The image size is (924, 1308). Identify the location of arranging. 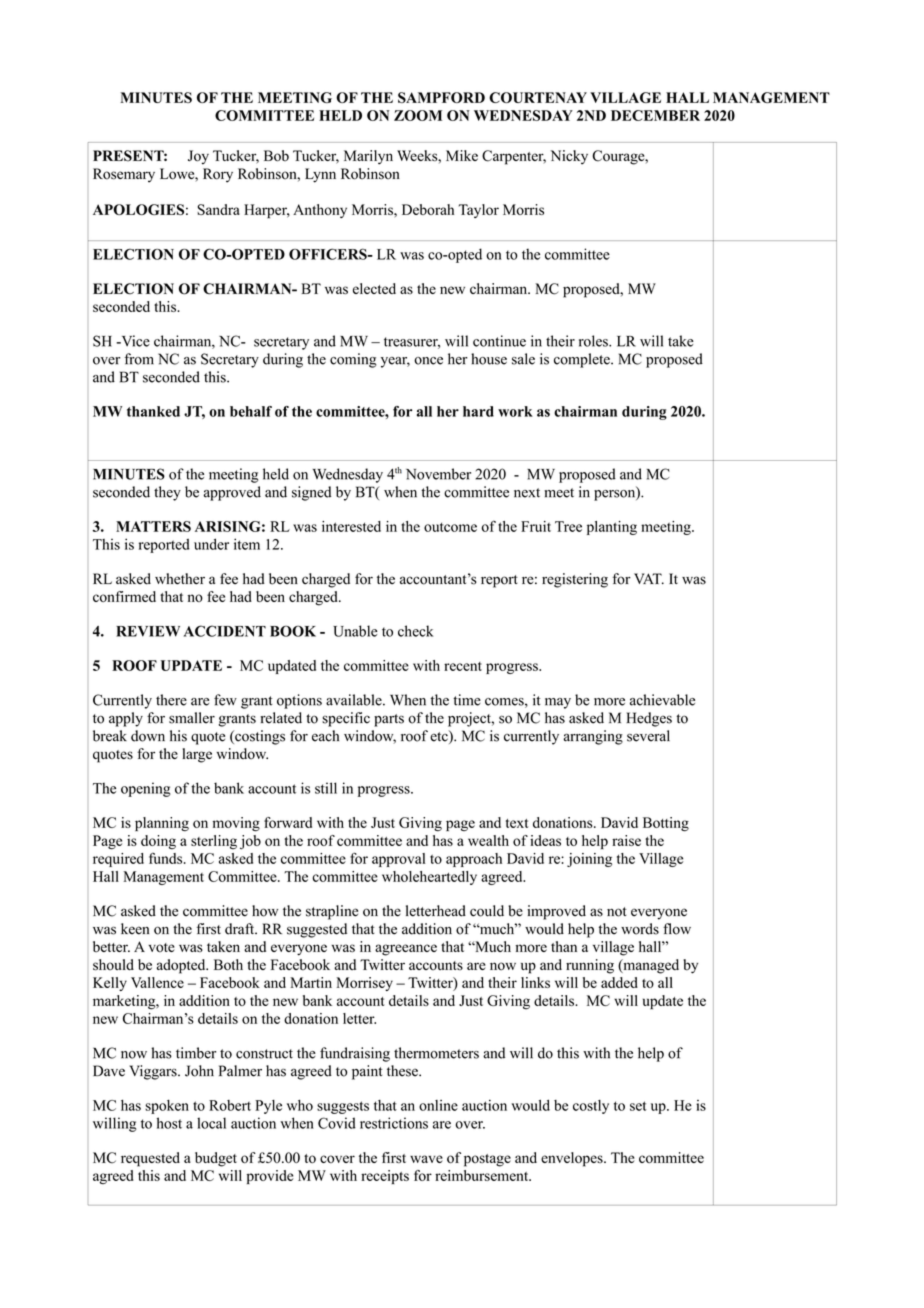
(593, 737).
